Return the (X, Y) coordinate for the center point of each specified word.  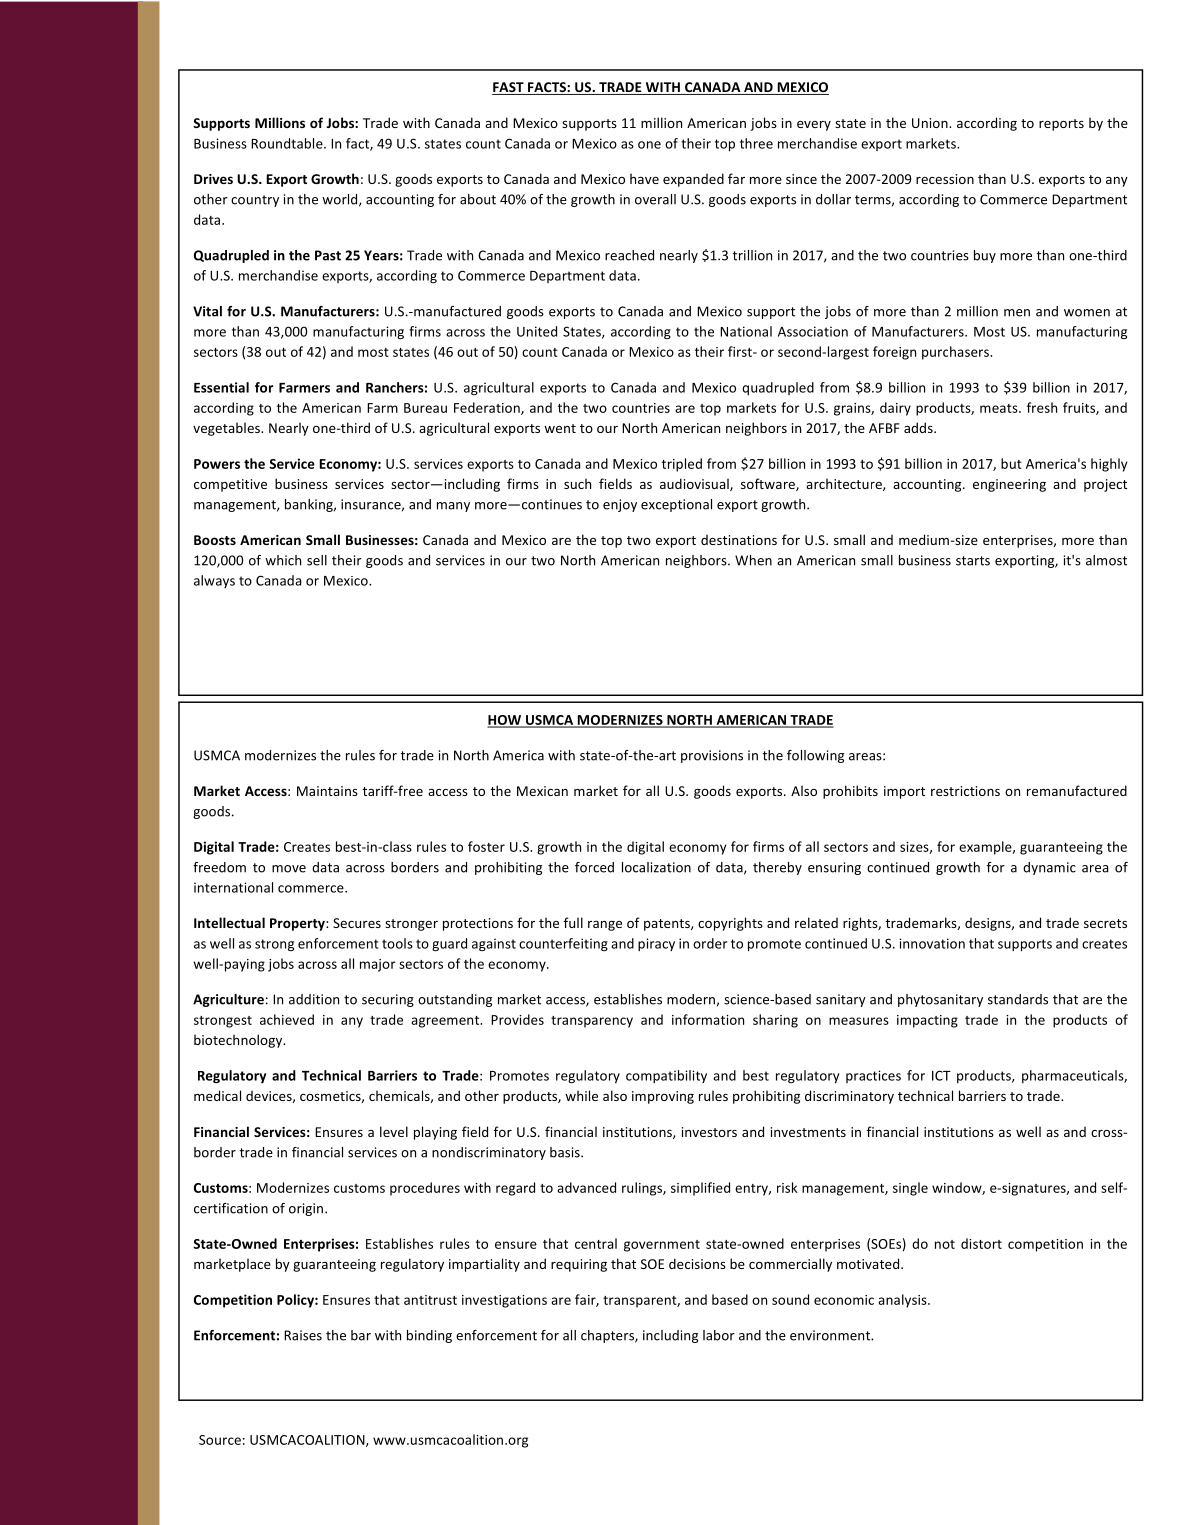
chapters (608, 1336)
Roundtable (288, 143)
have (644, 178)
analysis (903, 1301)
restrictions (965, 791)
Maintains (327, 791)
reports (1061, 125)
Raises (303, 1335)
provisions (712, 756)
